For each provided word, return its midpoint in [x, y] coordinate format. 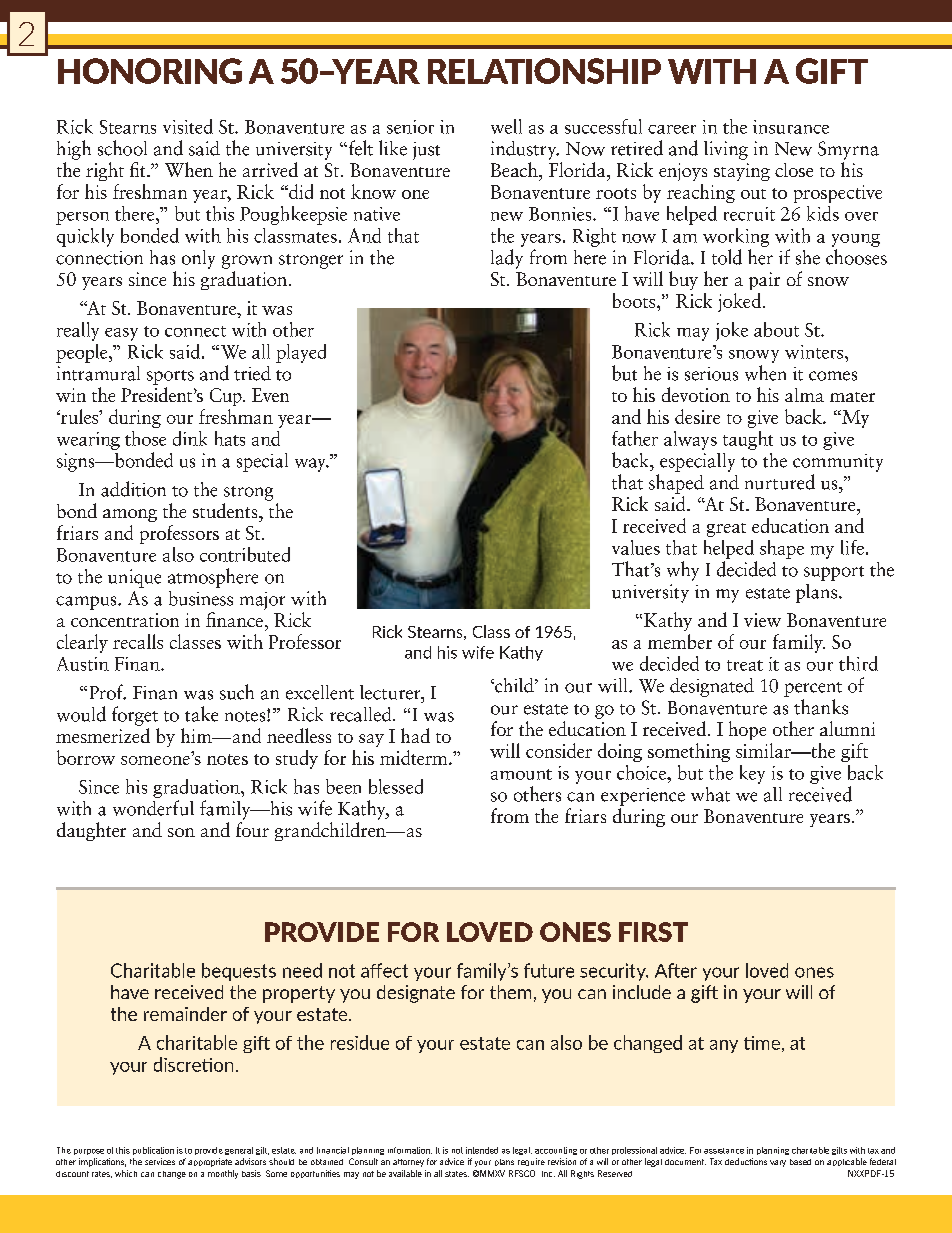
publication [153, 1151]
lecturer [391, 692]
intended [482, 1150]
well [506, 126]
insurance [791, 127]
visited [188, 126]
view [762, 620]
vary [778, 1163]
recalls [138, 641]
